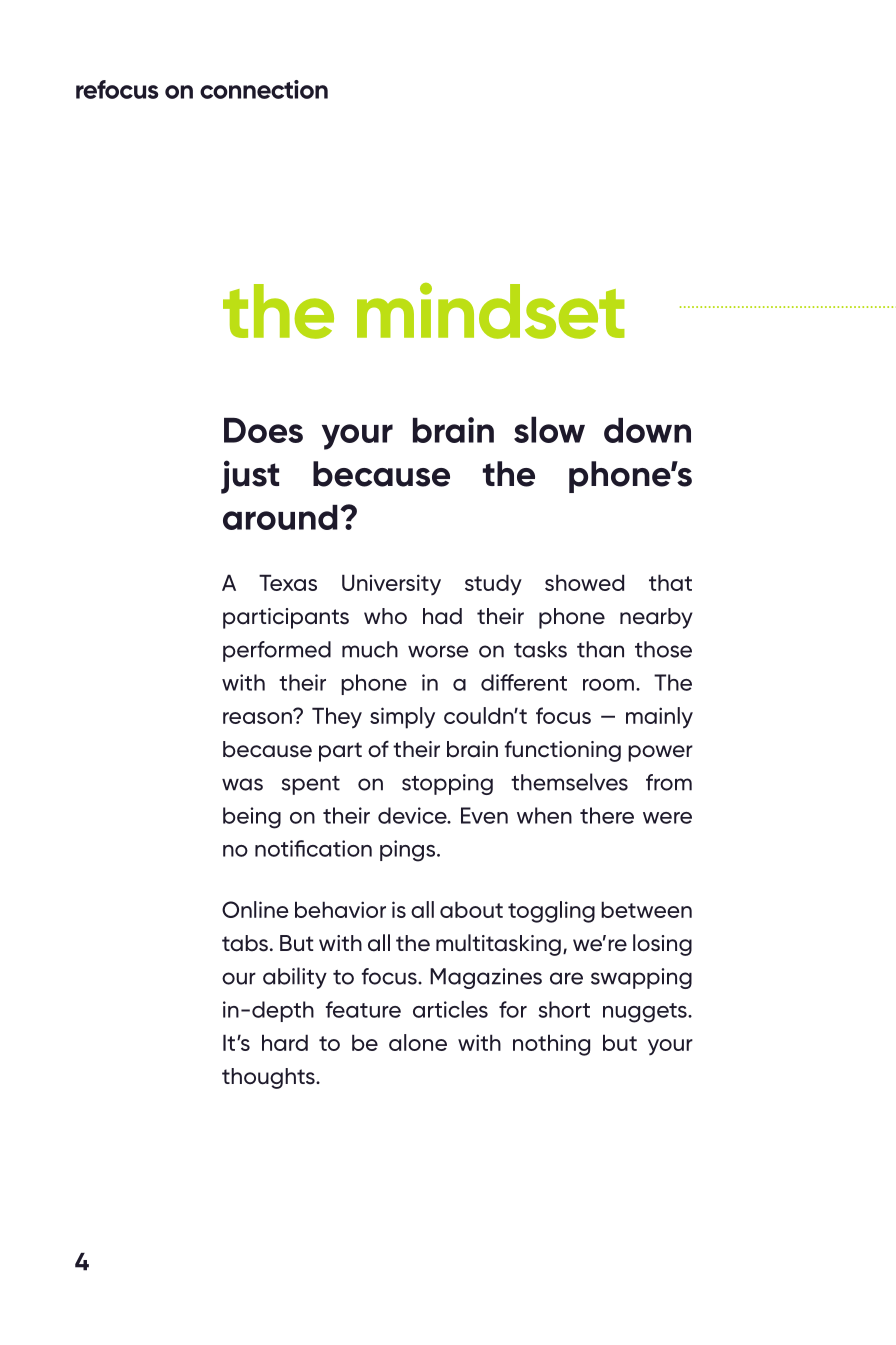 The image size is (896, 1345). Describe the element at coordinates (264, 89) in the screenshot. I see `connection` at that location.
